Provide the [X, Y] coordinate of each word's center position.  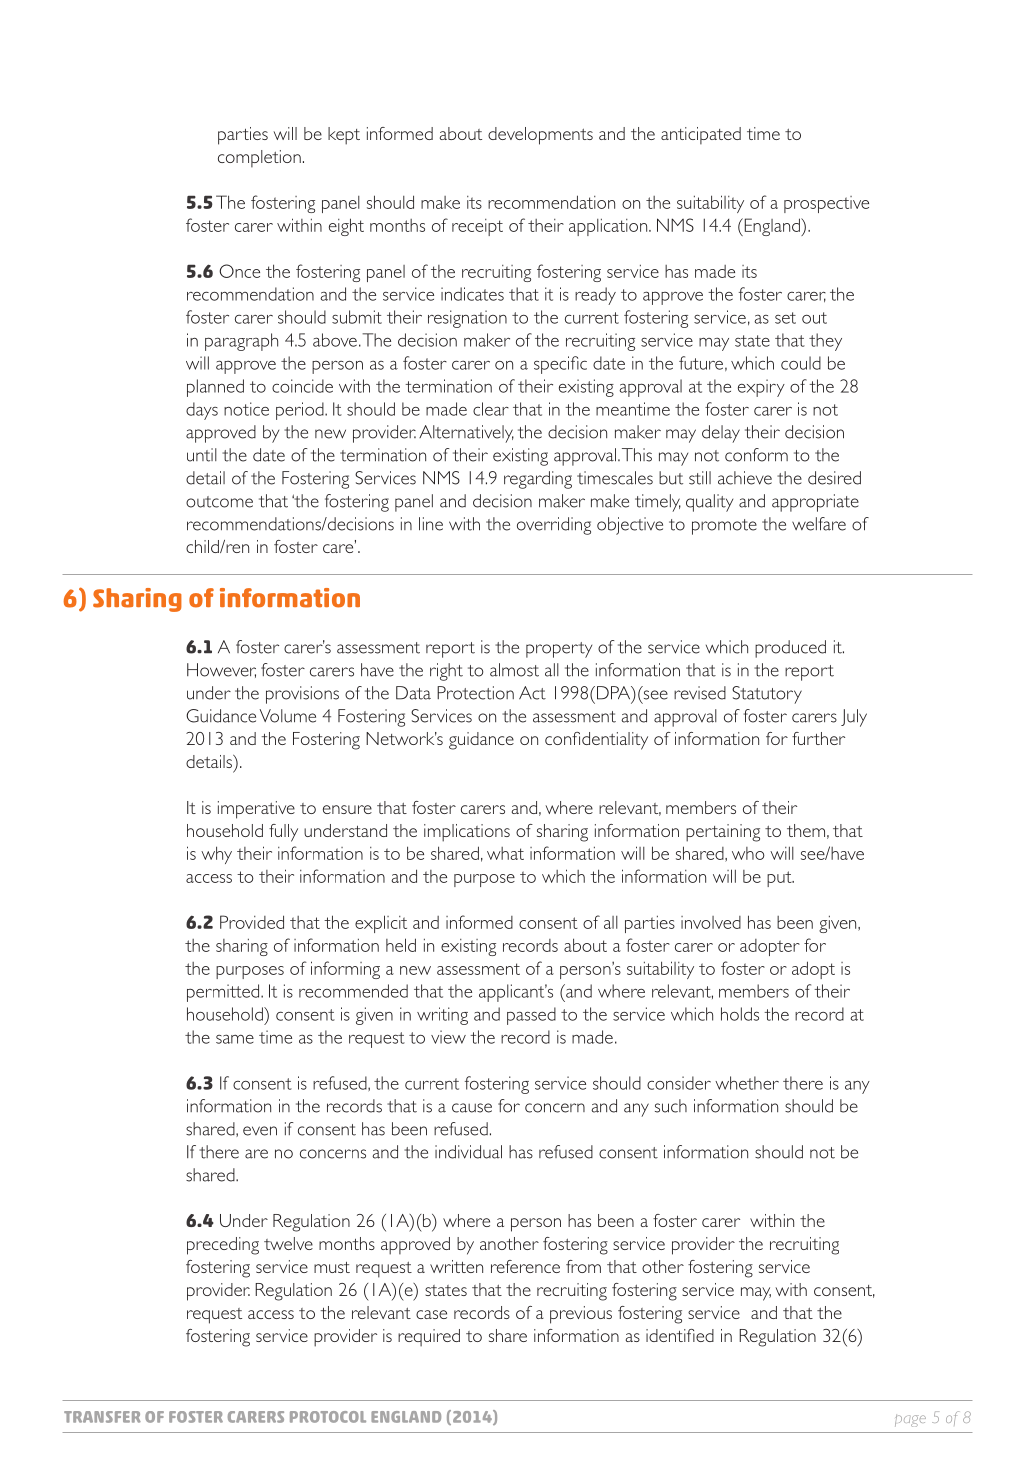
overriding [554, 526]
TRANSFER [102, 1417]
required [429, 1338]
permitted [224, 993]
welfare [819, 524]
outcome [219, 502]
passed [531, 1016]
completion [259, 159]
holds [740, 1014]
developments [540, 136]
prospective [826, 204]
